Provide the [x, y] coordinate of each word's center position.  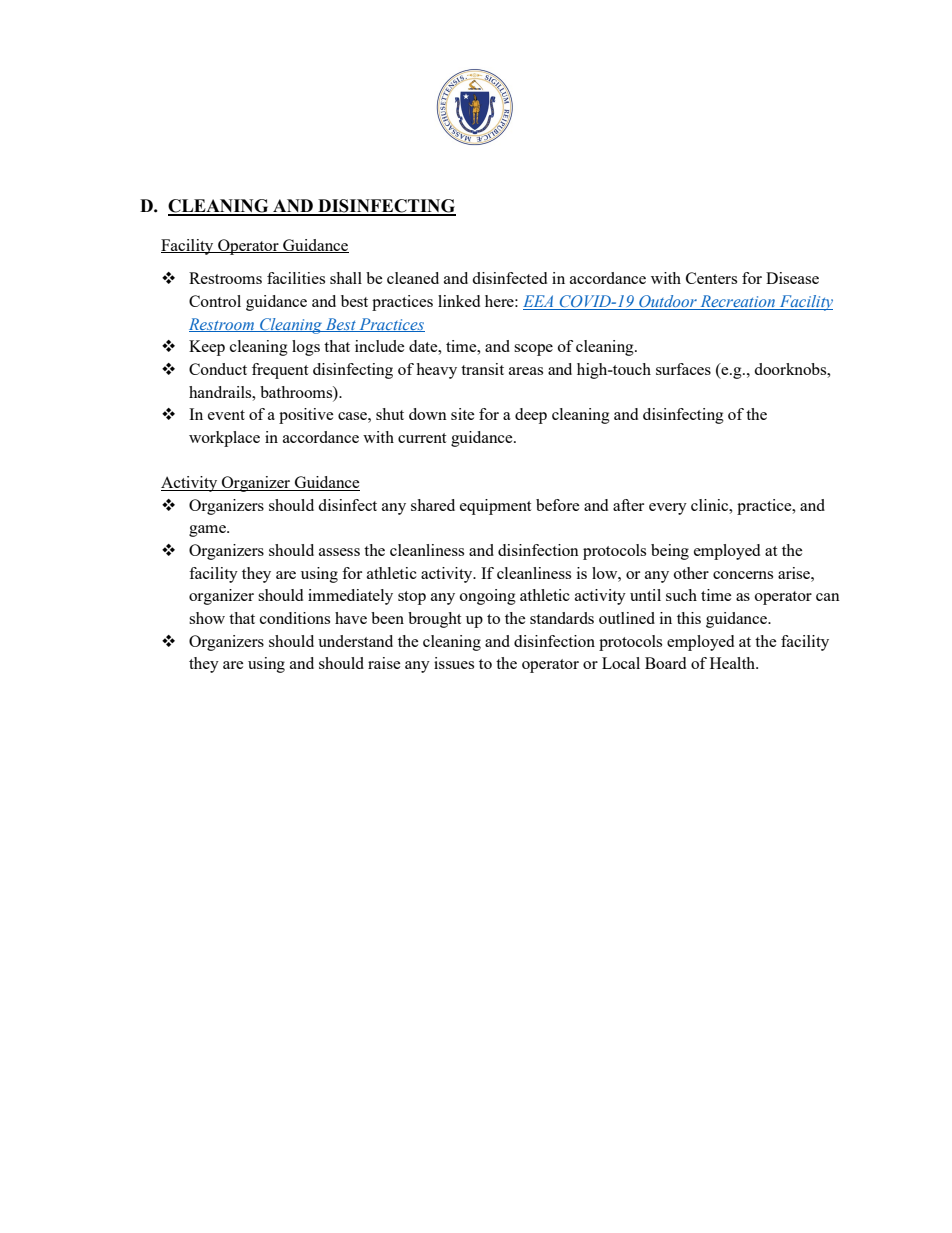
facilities [296, 278]
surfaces [683, 369]
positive [306, 416]
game [208, 531]
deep [531, 416]
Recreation [738, 302]
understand [355, 641]
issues [454, 663]
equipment [495, 507]
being [670, 552]
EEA [538, 301]
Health [734, 663]
